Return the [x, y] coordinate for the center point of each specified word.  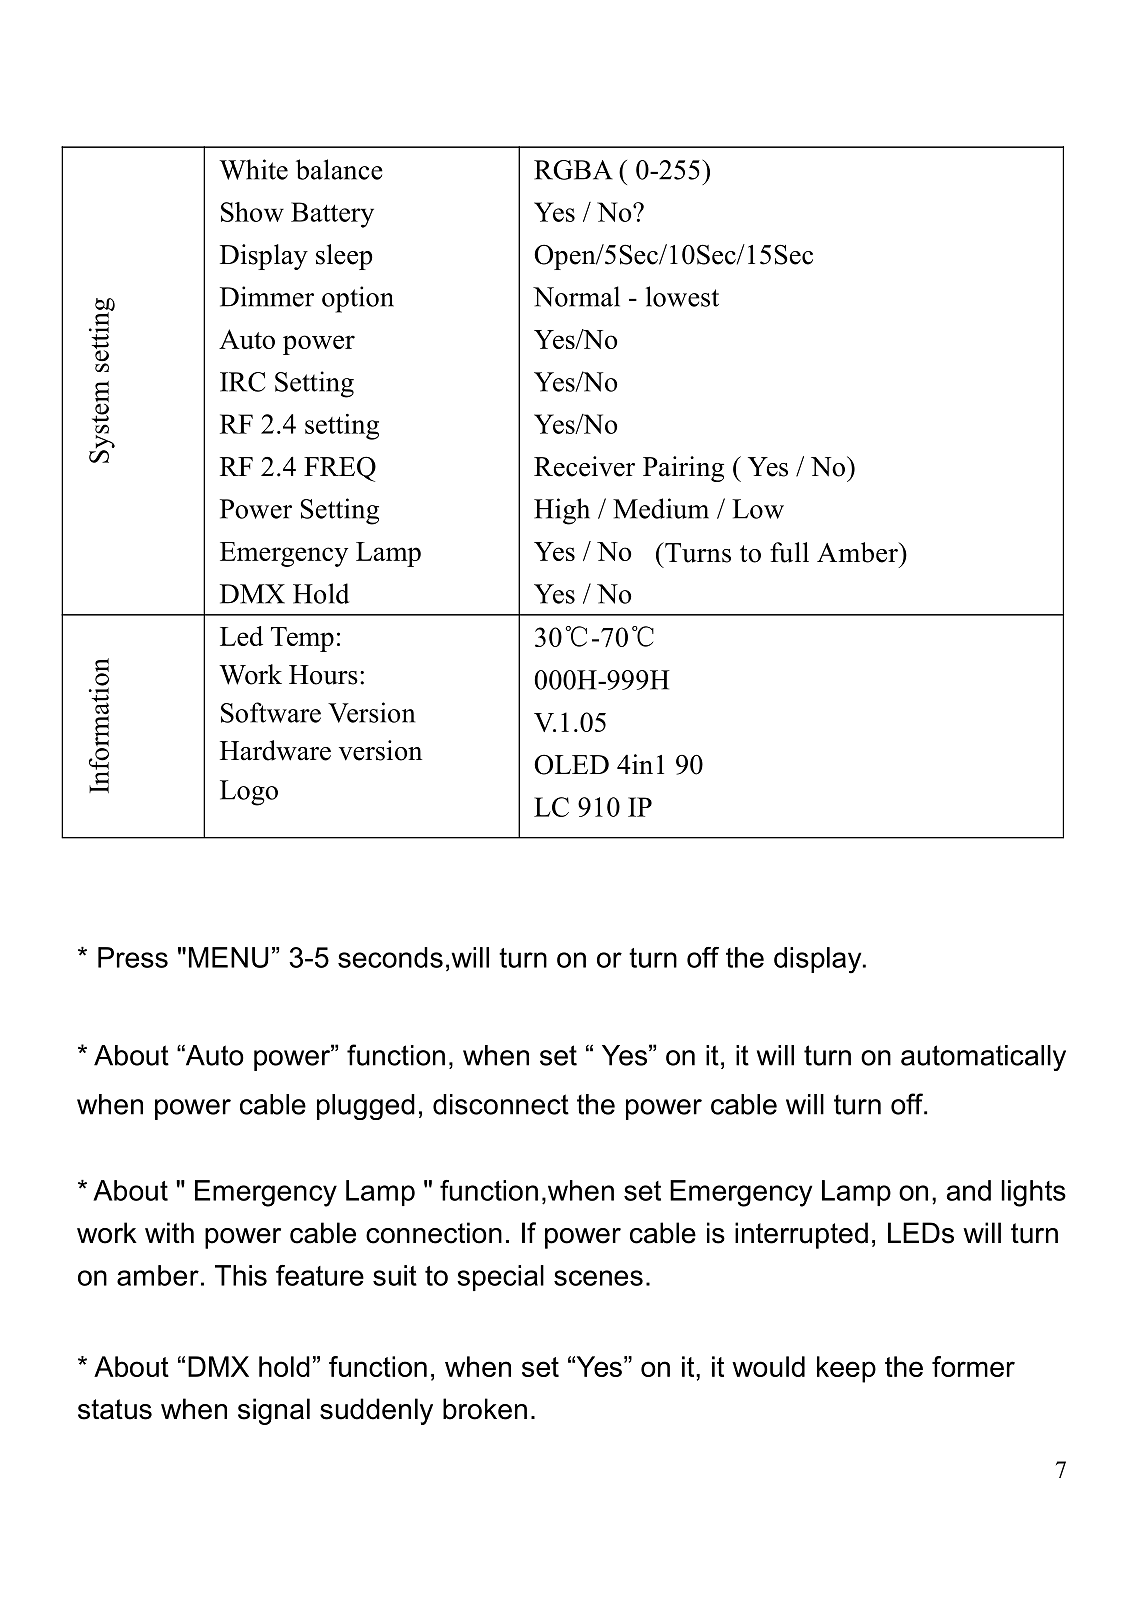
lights [1034, 1193]
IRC [242, 382]
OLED [571, 764]
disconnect [501, 1104]
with [169, 1232]
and [969, 1190]
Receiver [584, 466]
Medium [661, 508]
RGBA [573, 170]
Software [271, 712]
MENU [229, 957]
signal [274, 1411]
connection [434, 1233]
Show [252, 212]
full [789, 552]
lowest [682, 296]
